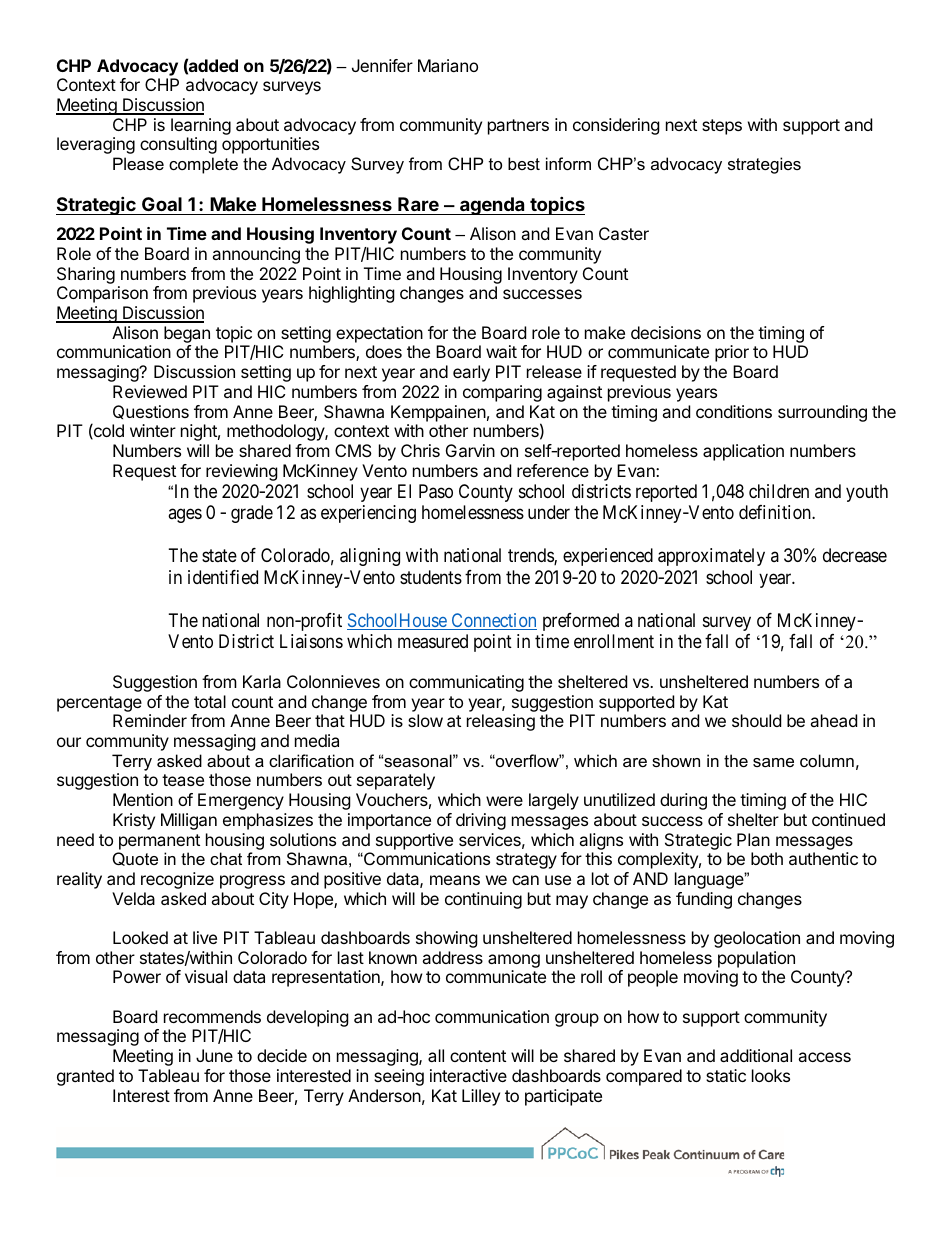 The height and width of the document is (1233, 952). I want to click on steps, so click(722, 127).
